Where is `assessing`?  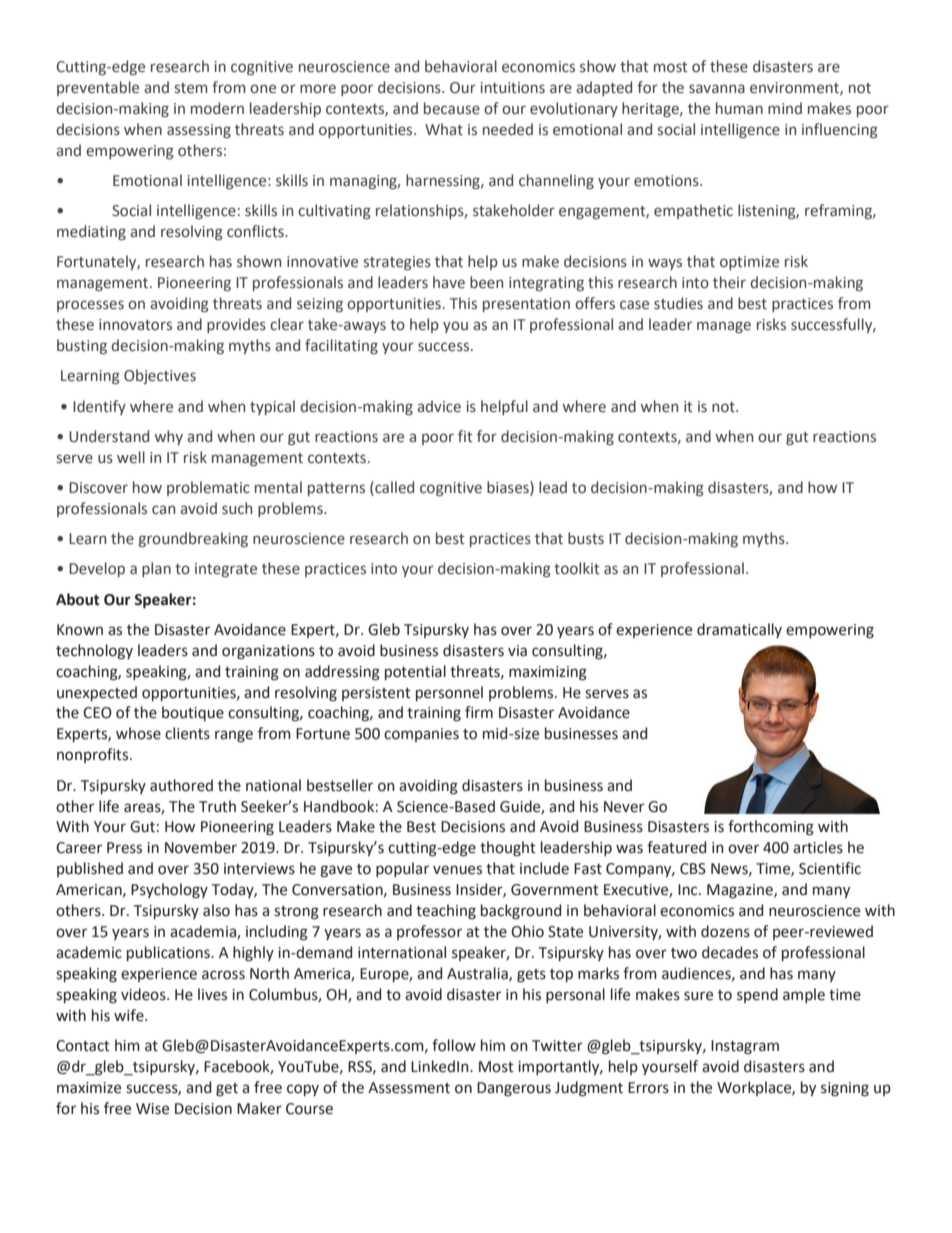 assessing is located at coordinates (199, 131).
